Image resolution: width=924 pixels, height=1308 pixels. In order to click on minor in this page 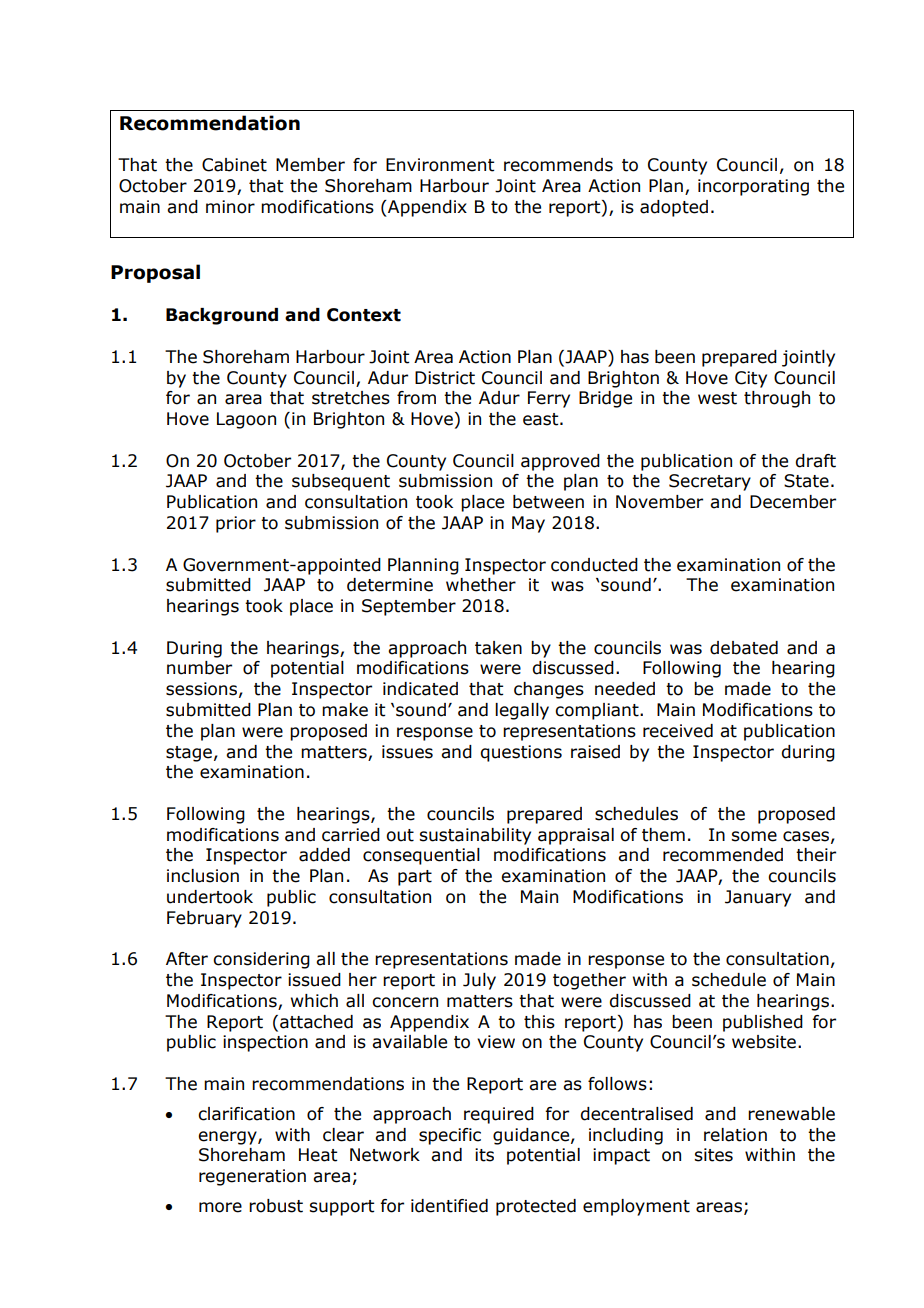, I will do `click(230, 207)`.
